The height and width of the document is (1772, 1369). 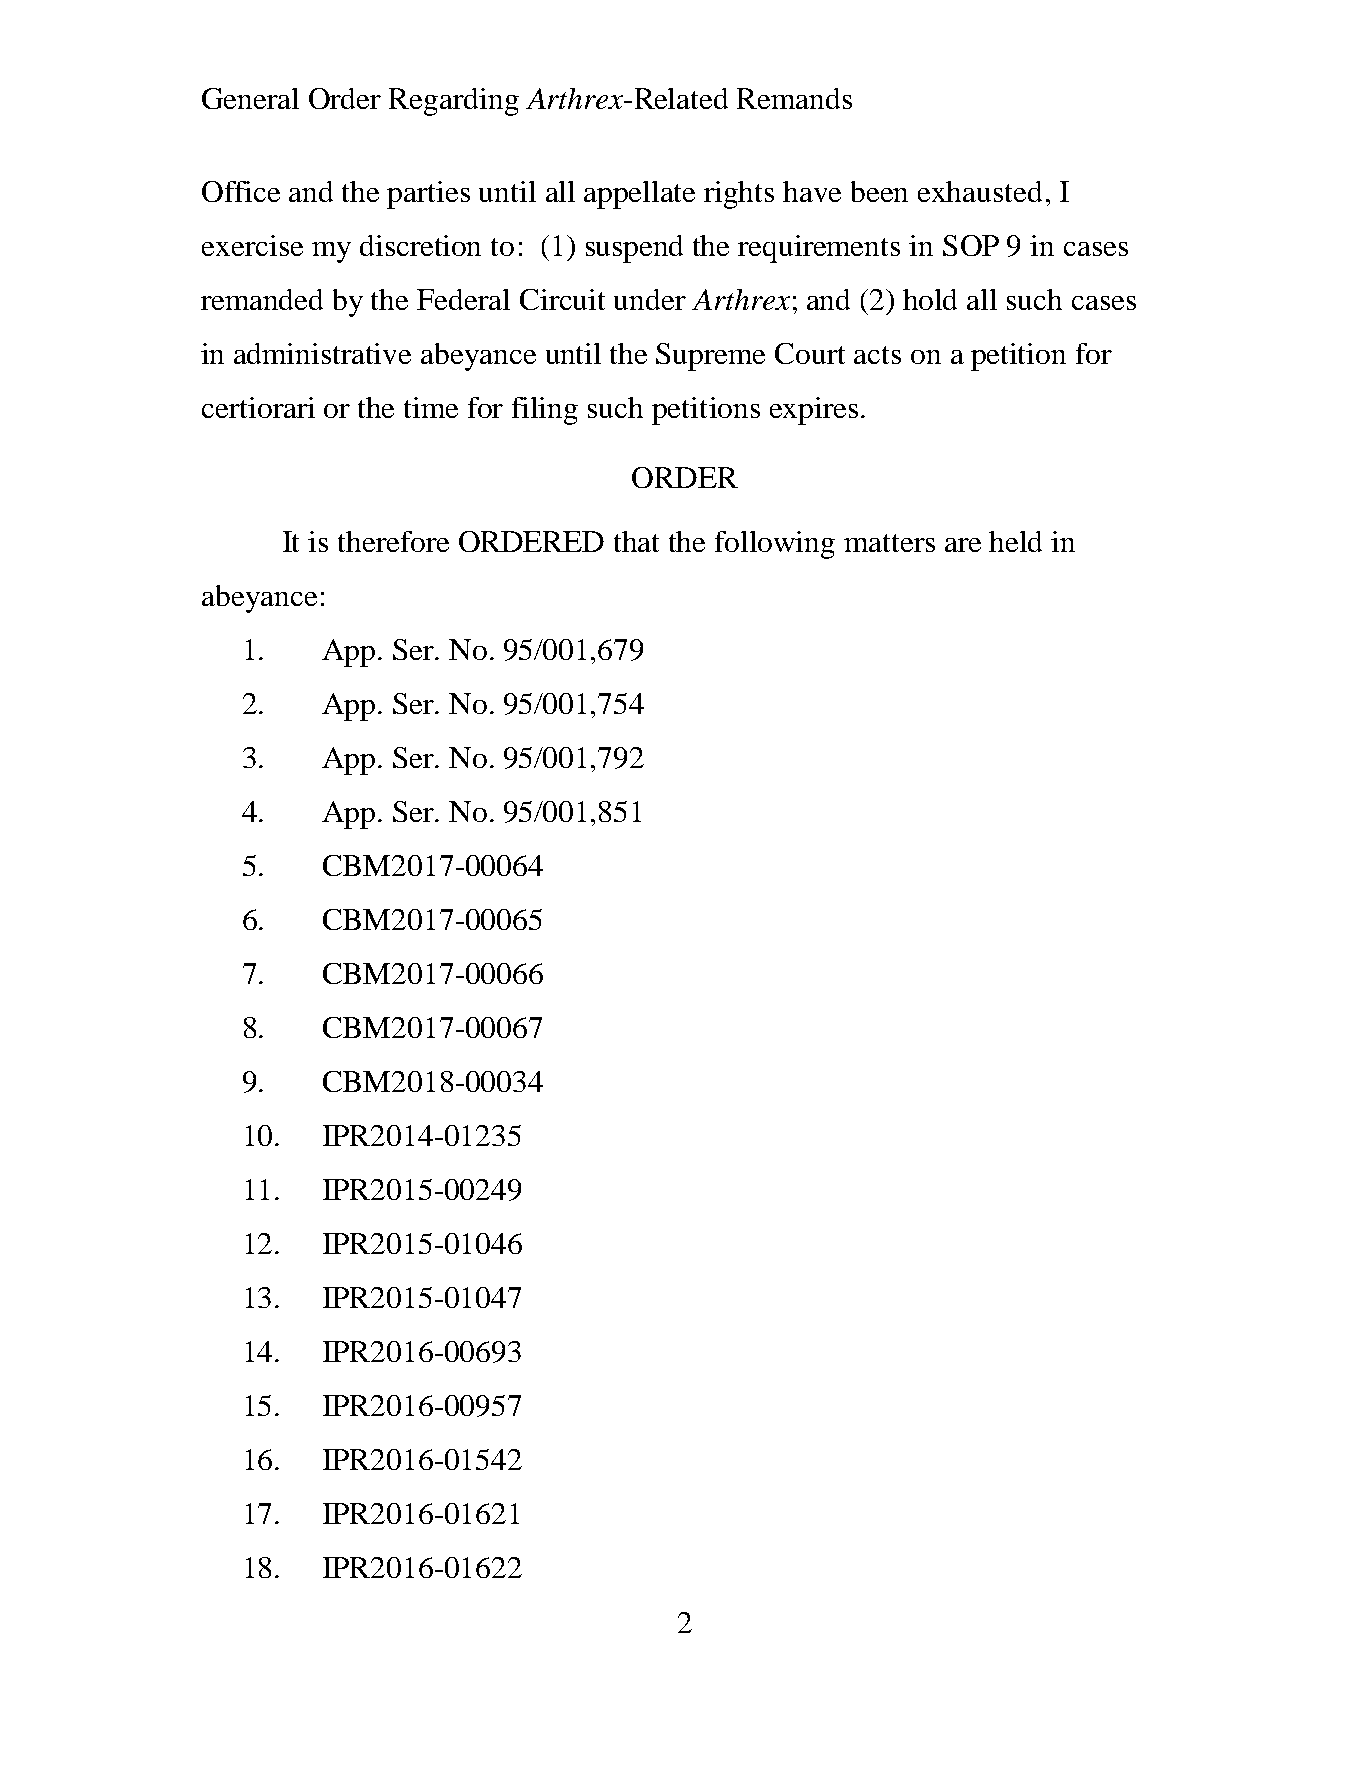 I want to click on been, so click(x=879, y=191).
